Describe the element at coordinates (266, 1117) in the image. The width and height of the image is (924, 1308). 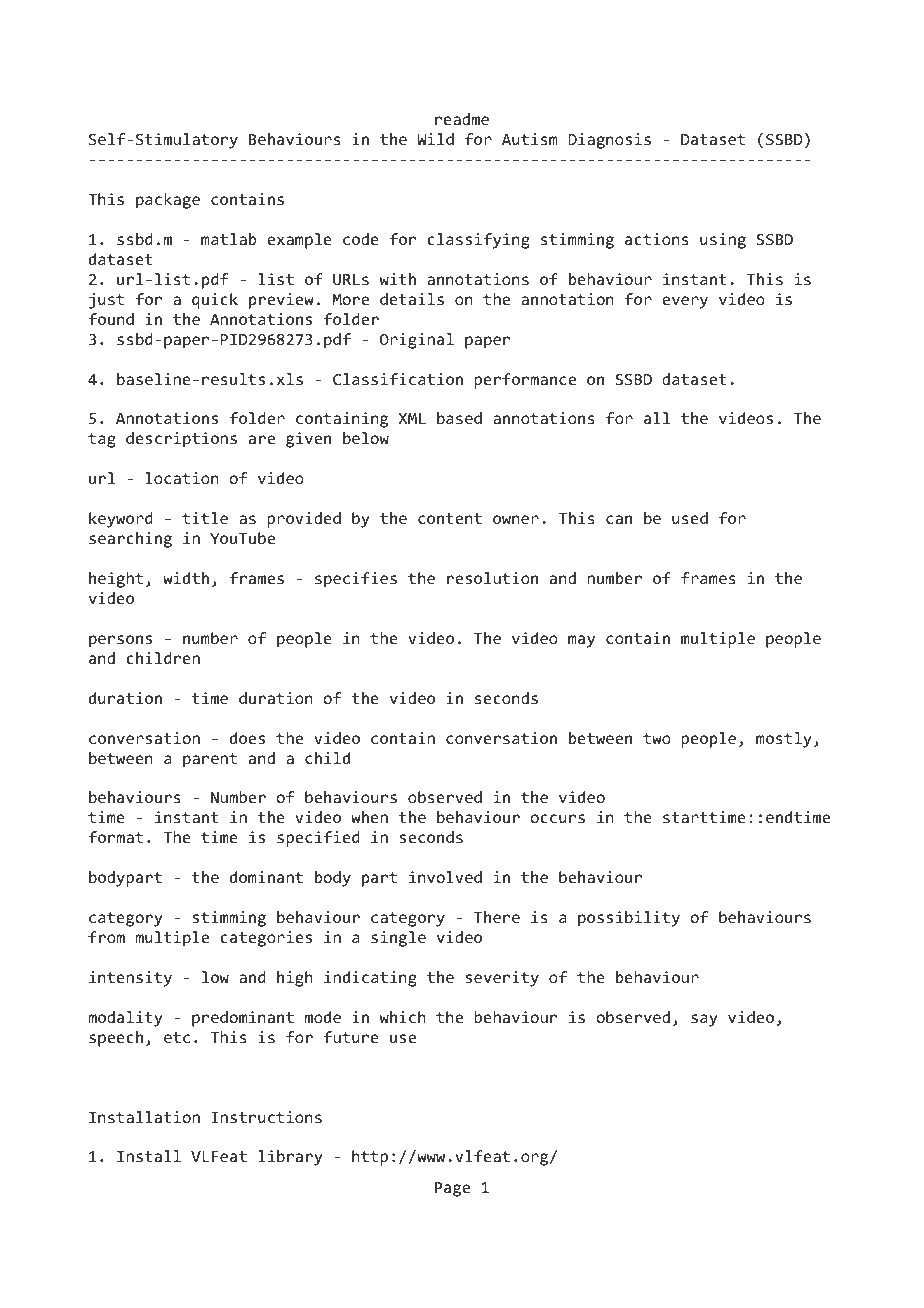
I see `Instructions` at that location.
